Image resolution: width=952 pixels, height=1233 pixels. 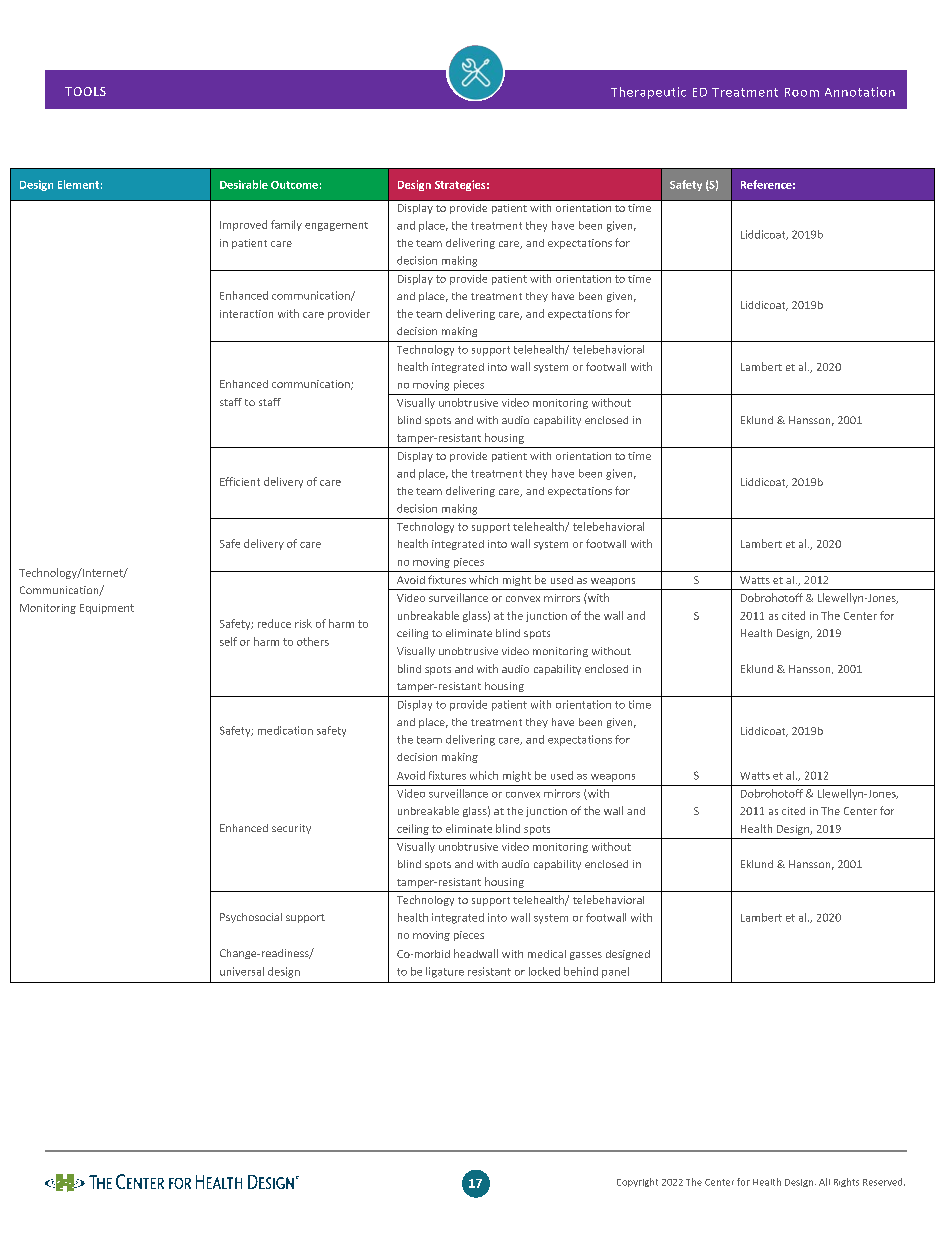 What do you see at coordinates (228, 641) in the screenshot?
I see `self` at bounding box center [228, 641].
